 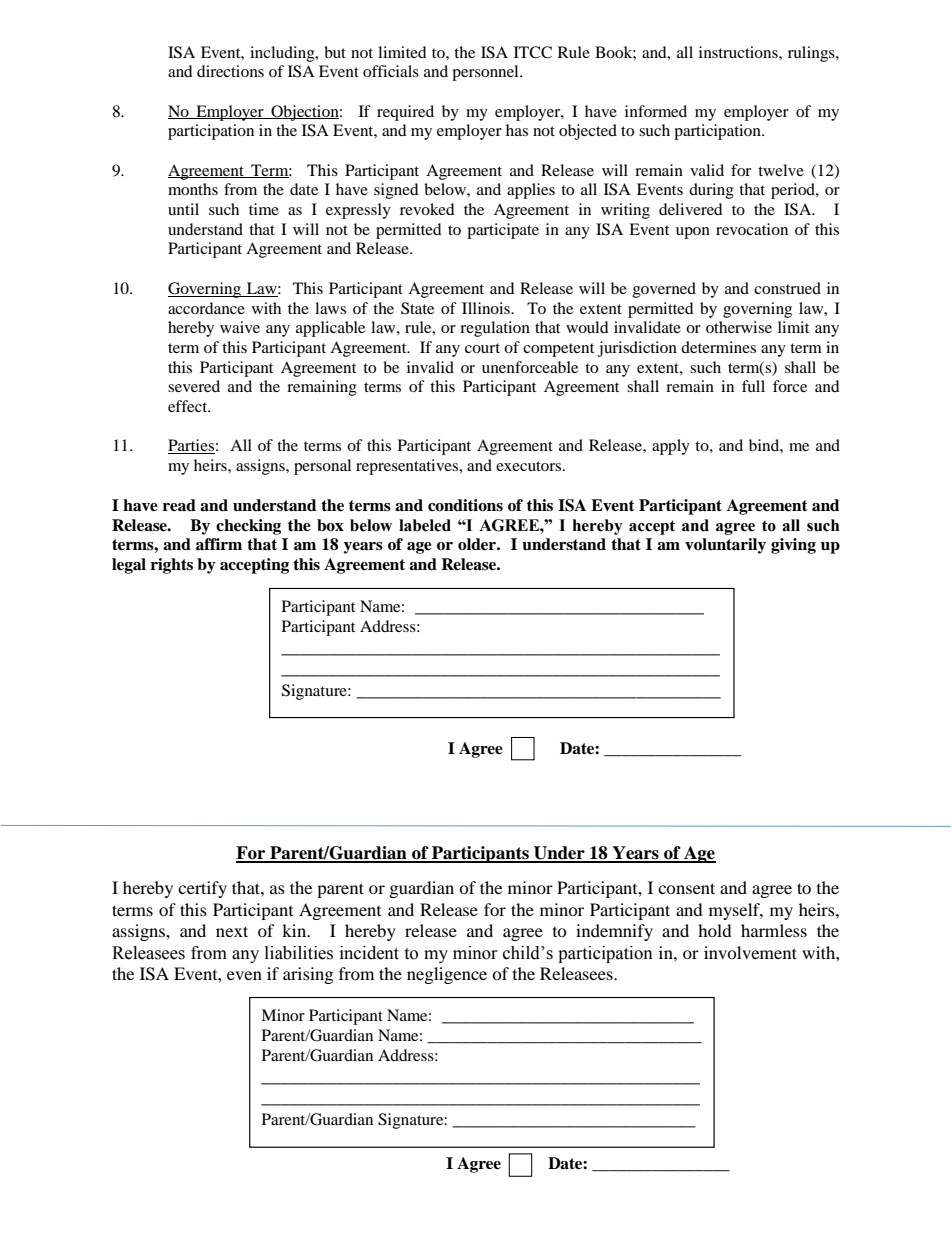 I want to click on personnel, so click(x=486, y=73).
